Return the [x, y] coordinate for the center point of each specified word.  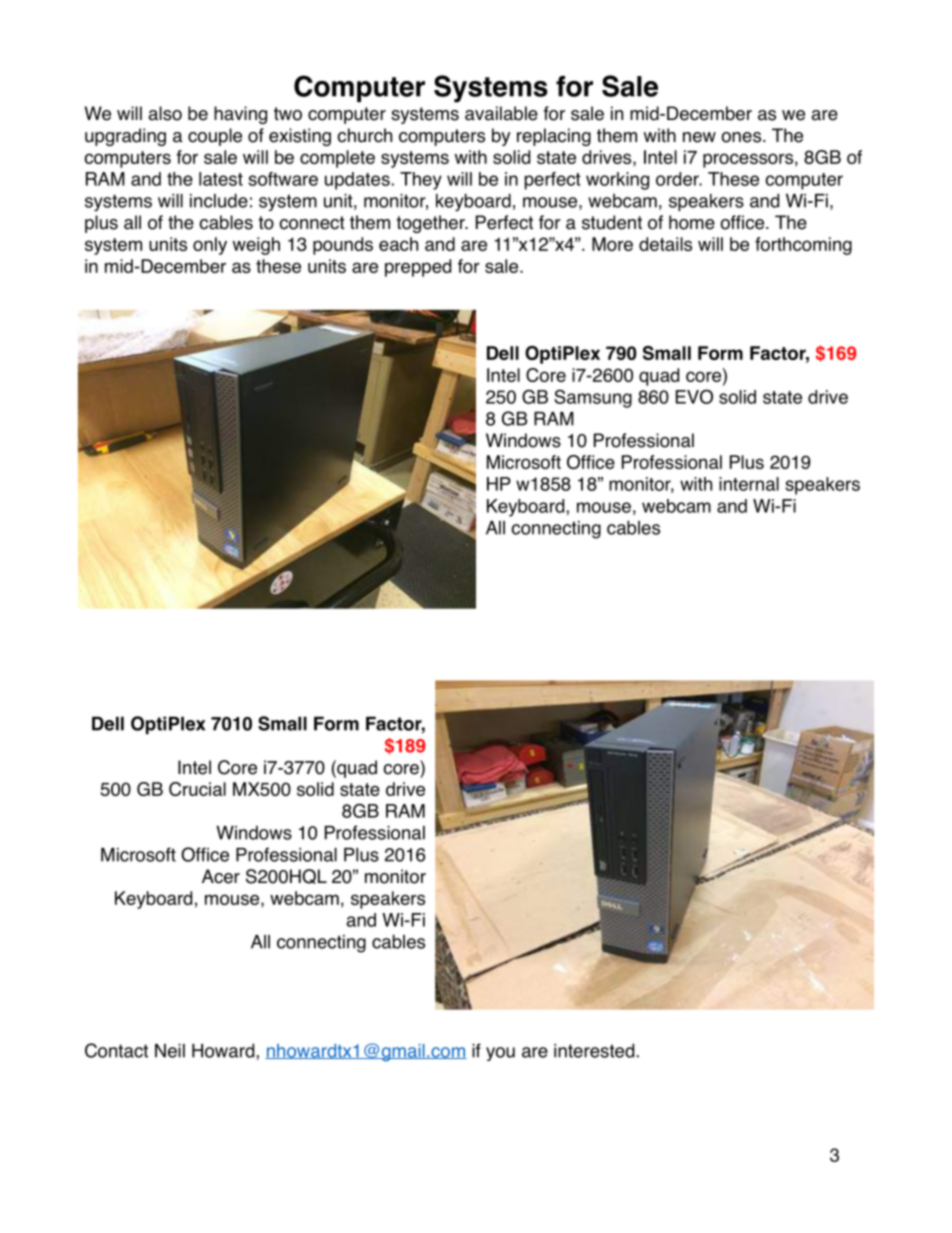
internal [749, 484]
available [501, 113]
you [500, 1054]
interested [594, 1050]
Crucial [197, 789]
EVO [694, 396]
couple [215, 137]
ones [742, 137]
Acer [221, 876]
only [210, 246]
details [665, 244]
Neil [170, 1051]
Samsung [593, 398]
